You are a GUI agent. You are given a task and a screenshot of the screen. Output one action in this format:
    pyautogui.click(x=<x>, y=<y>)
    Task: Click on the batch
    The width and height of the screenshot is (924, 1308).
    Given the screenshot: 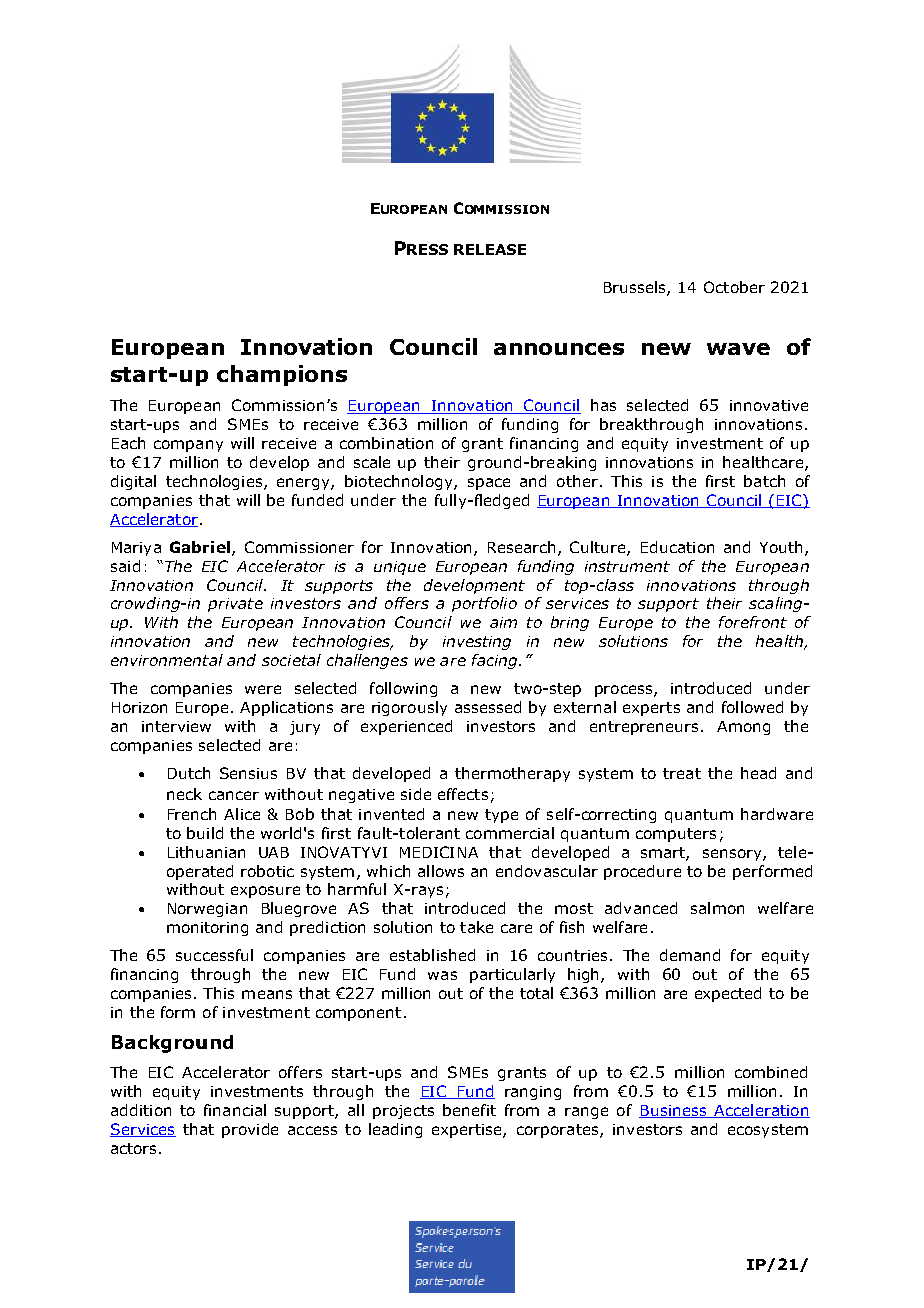 What is the action you would take?
    pyautogui.click(x=764, y=481)
